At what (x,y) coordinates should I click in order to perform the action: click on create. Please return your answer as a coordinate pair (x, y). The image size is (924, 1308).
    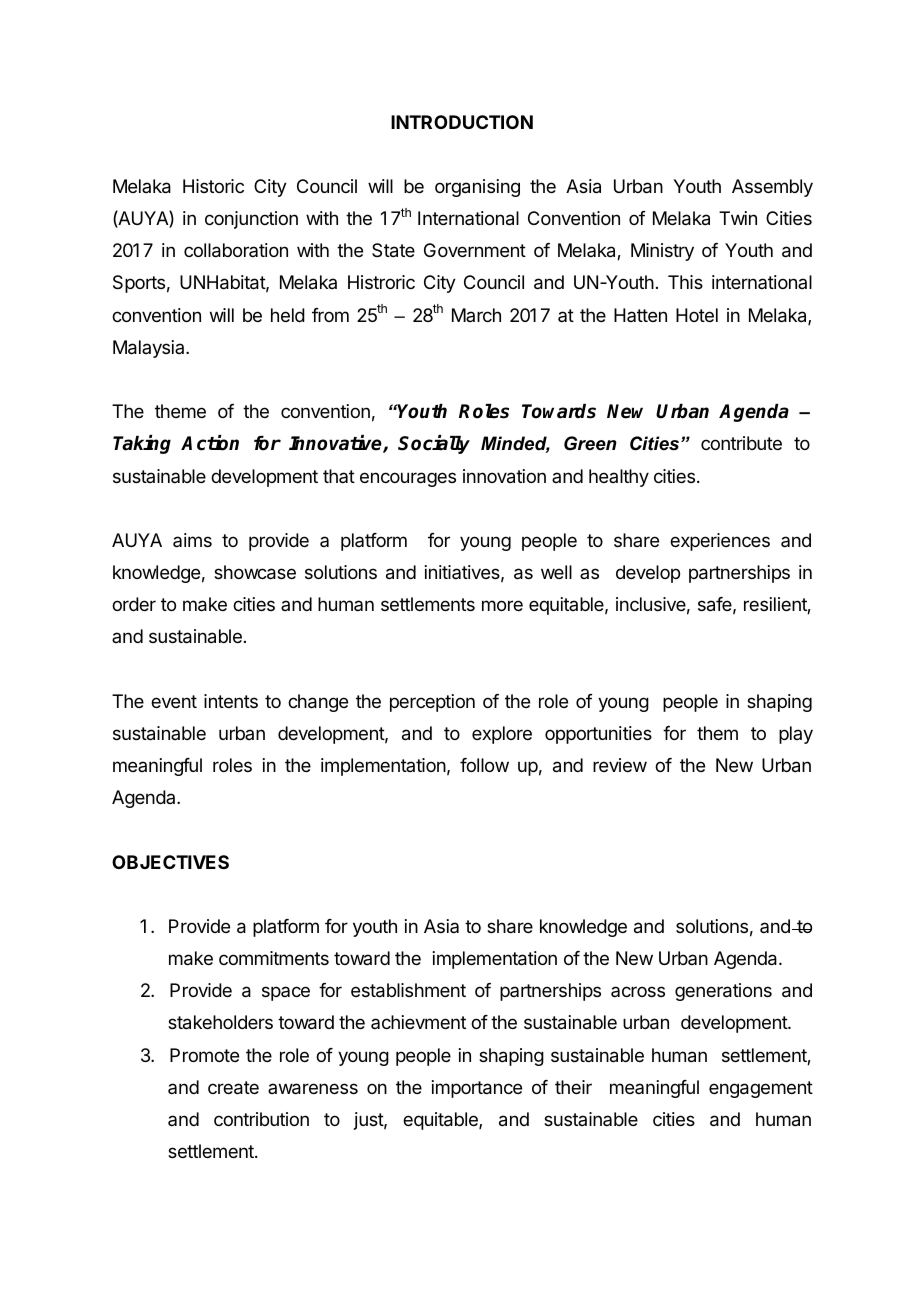
    Looking at the image, I should click on (233, 1088).
